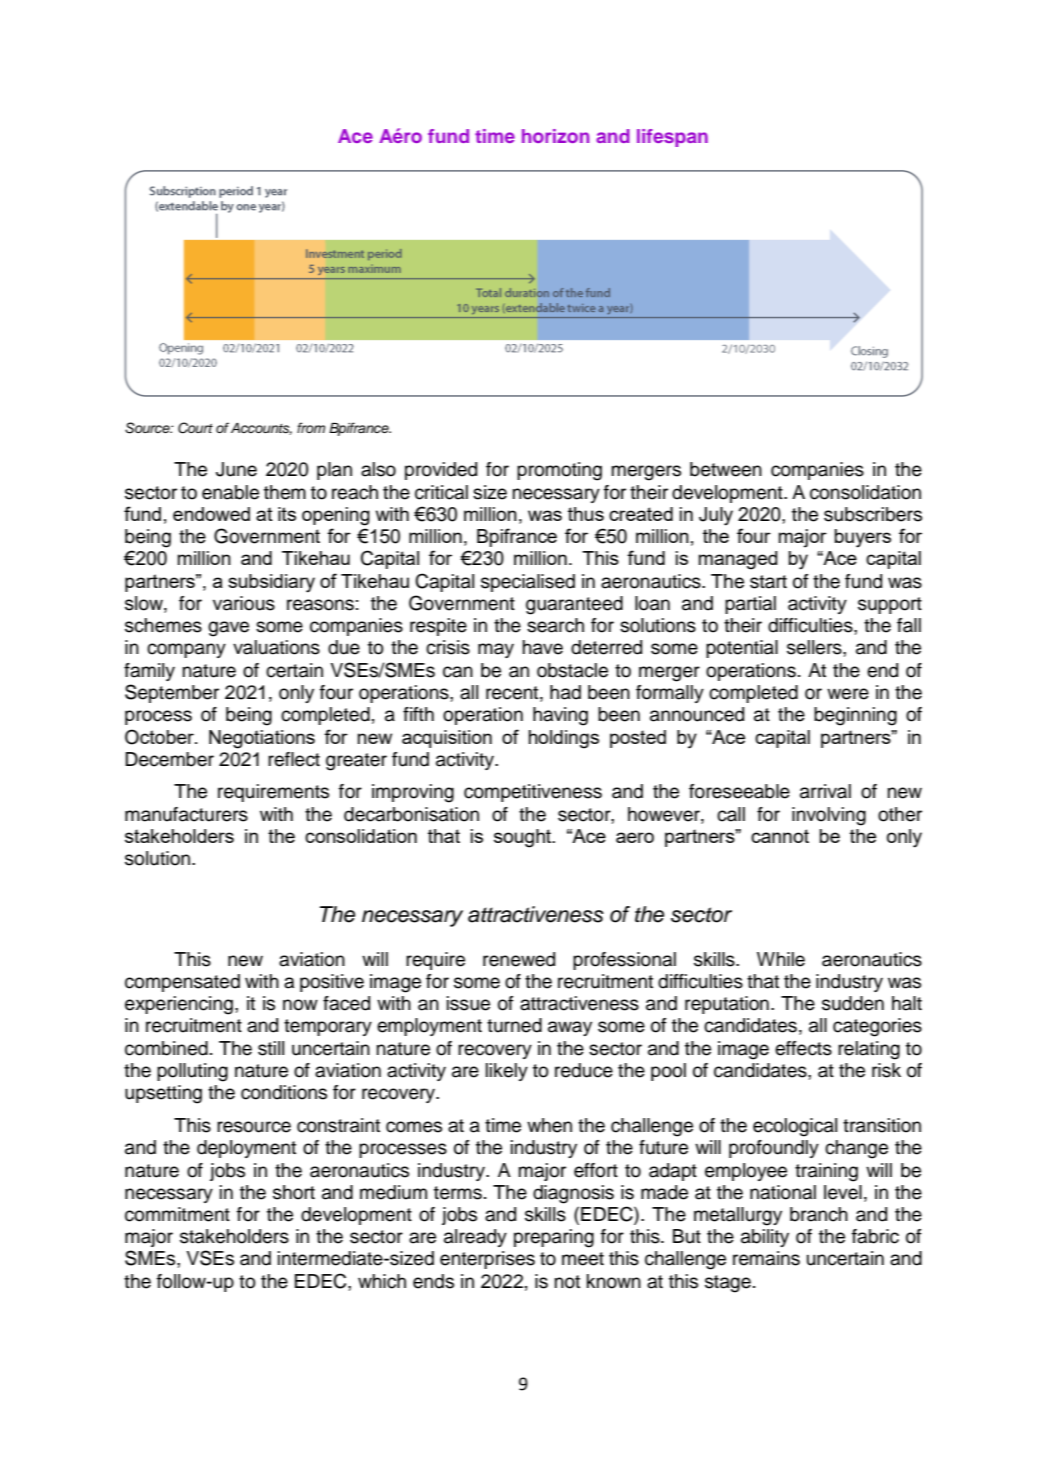 The height and width of the screenshot is (1481, 1047). Describe the element at coordinates (195, 428) in the screenshot. I see `Court` at that location.
